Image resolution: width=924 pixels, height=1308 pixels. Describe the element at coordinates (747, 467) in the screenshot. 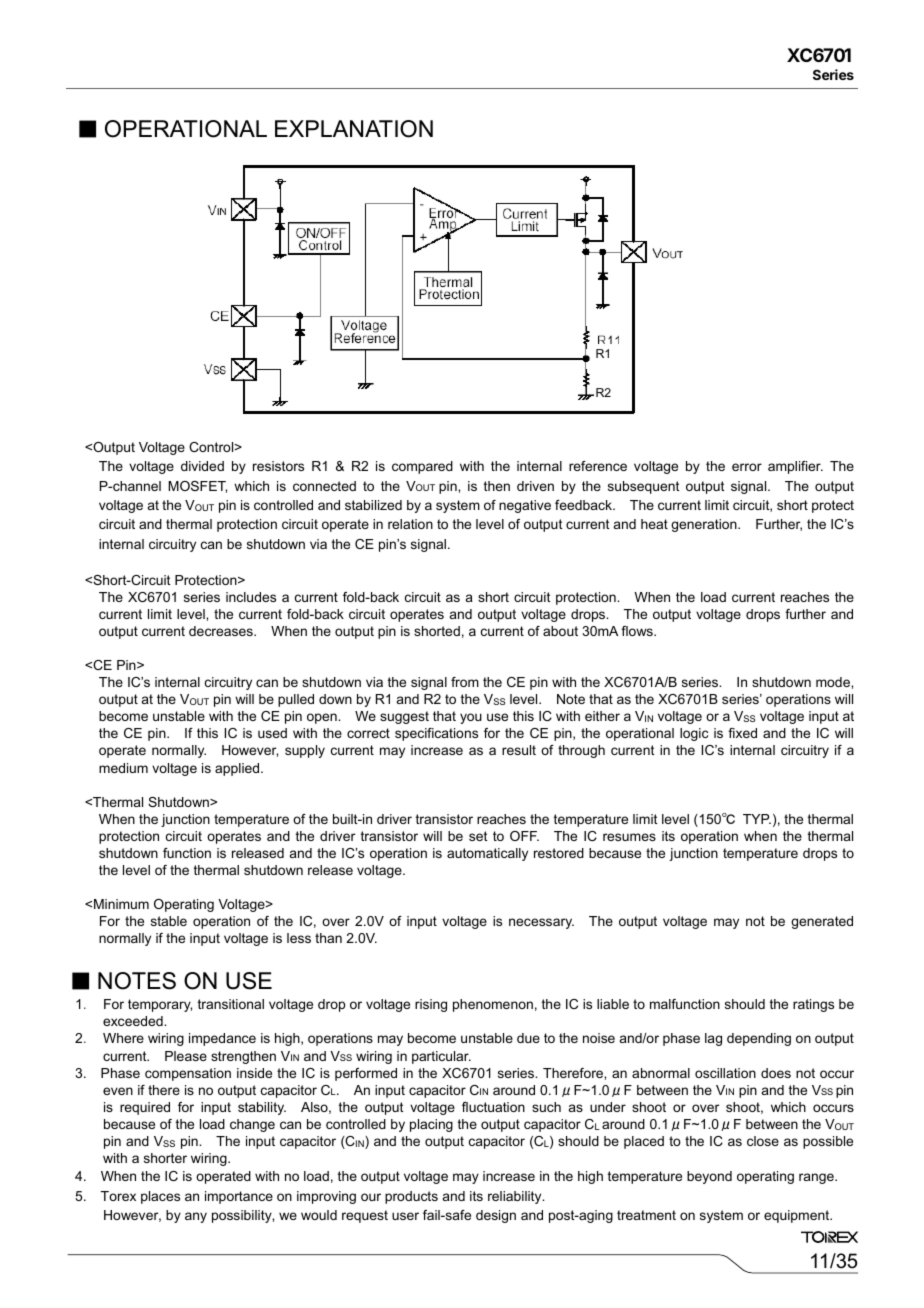

I see `error` at that location.
